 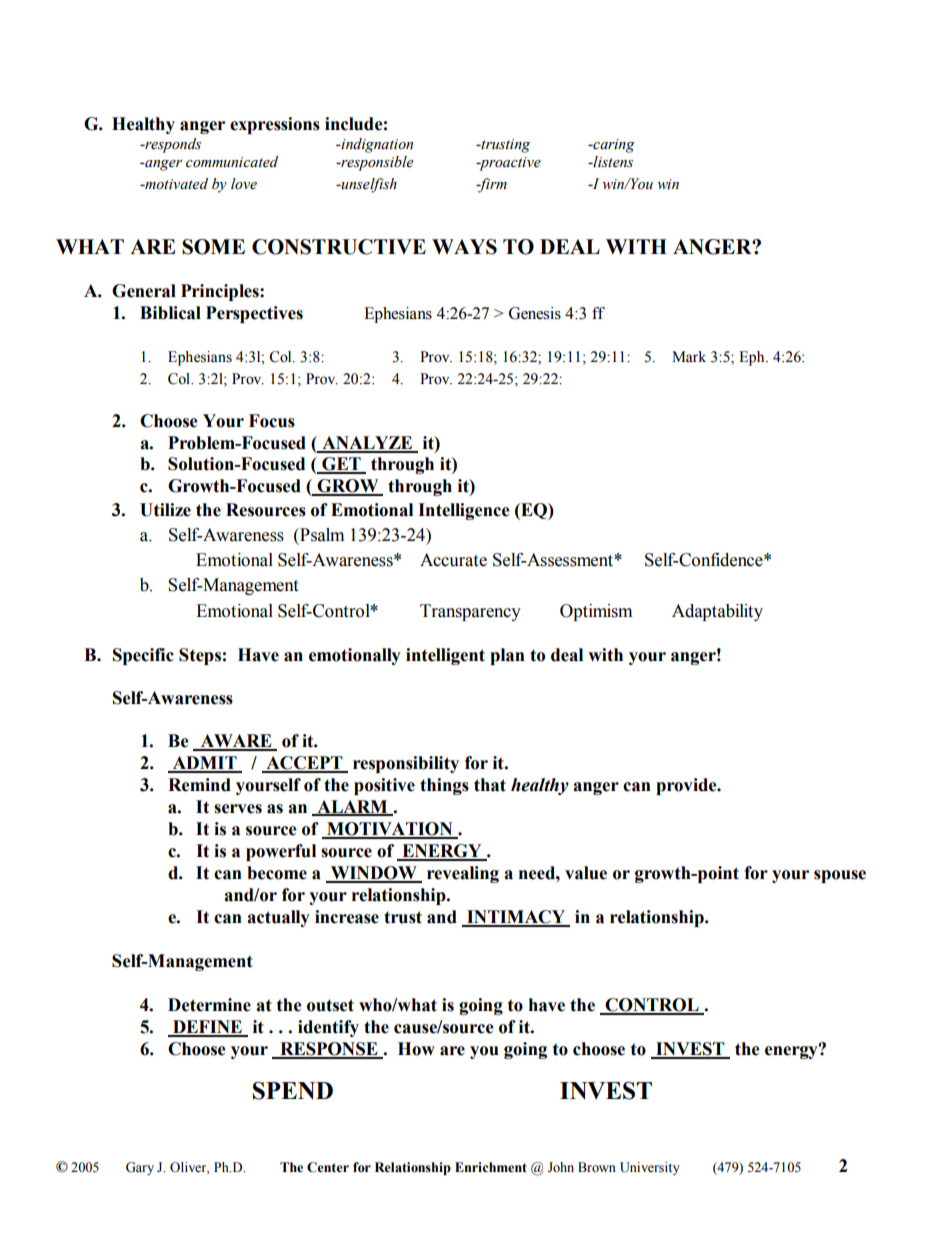 I want to click on revealing, so click(x=463, y=874).
